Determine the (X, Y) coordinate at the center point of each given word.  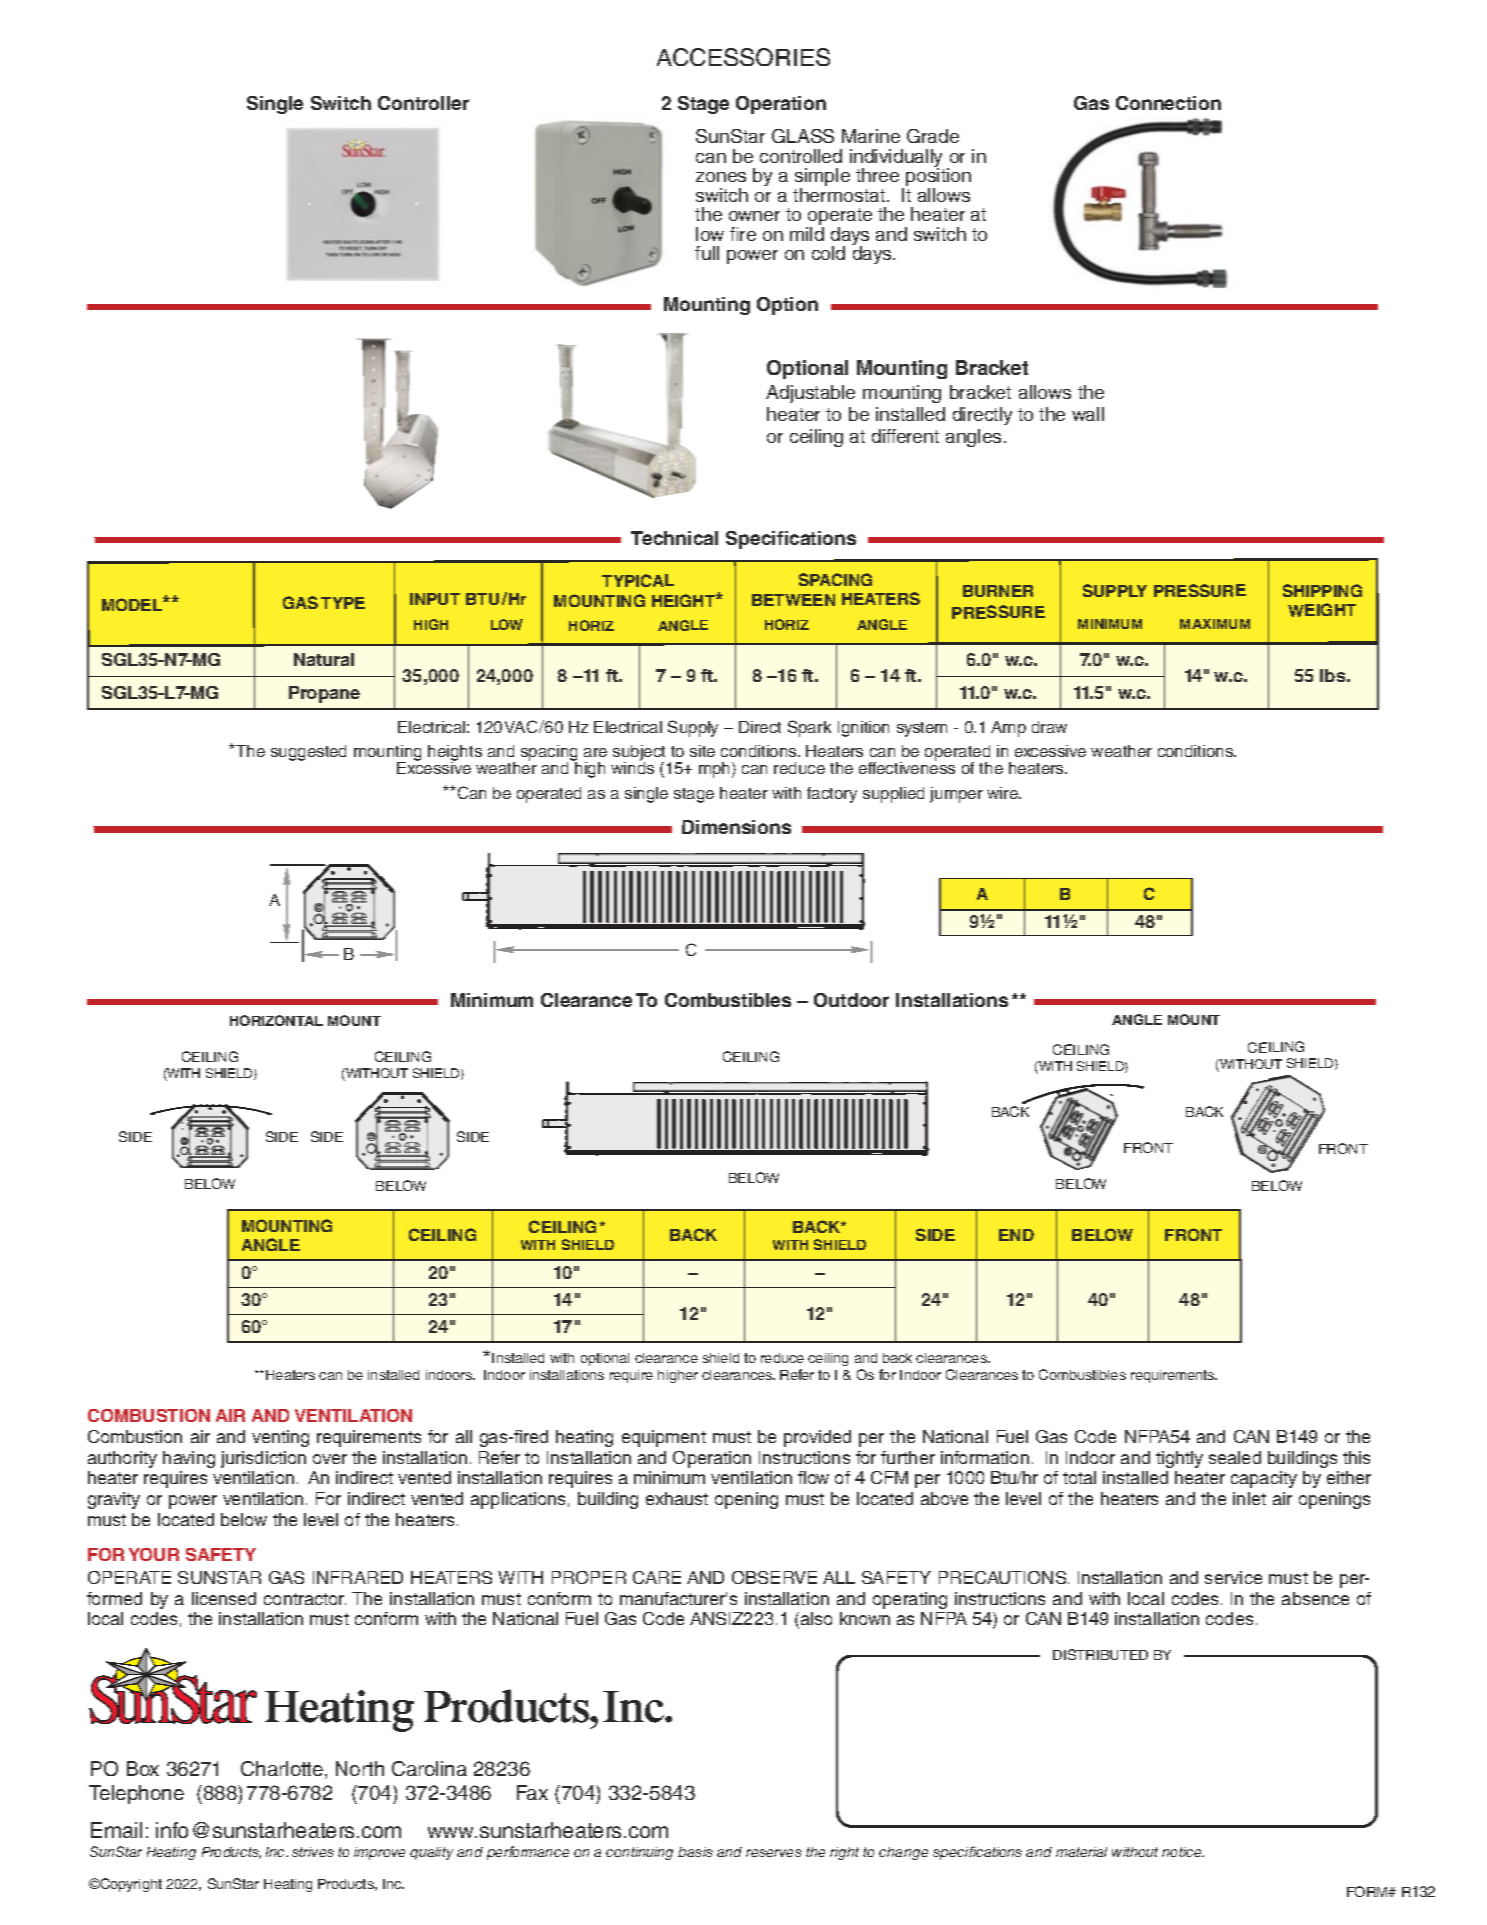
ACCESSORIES (743, 57)
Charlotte (282, 1768)
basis (695, 1852)
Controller (423, 103)
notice (1183, 1852)
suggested (308, 753)
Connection (1168, 103)
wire (1003, 793)
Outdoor (851, 1000)
